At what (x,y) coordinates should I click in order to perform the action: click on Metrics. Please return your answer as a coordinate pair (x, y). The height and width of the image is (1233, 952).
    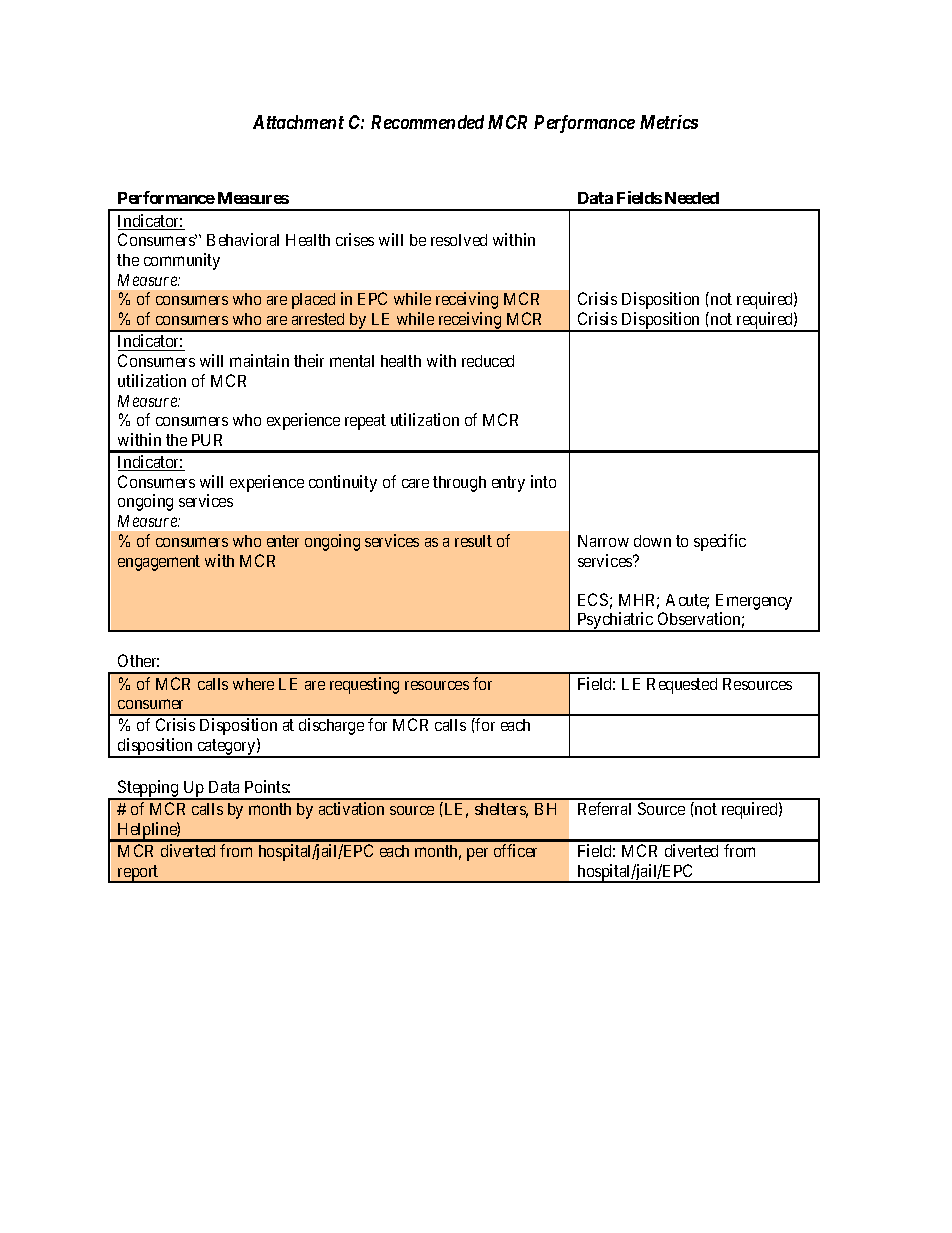
    Looking at the image, I should click on (669, 122).
